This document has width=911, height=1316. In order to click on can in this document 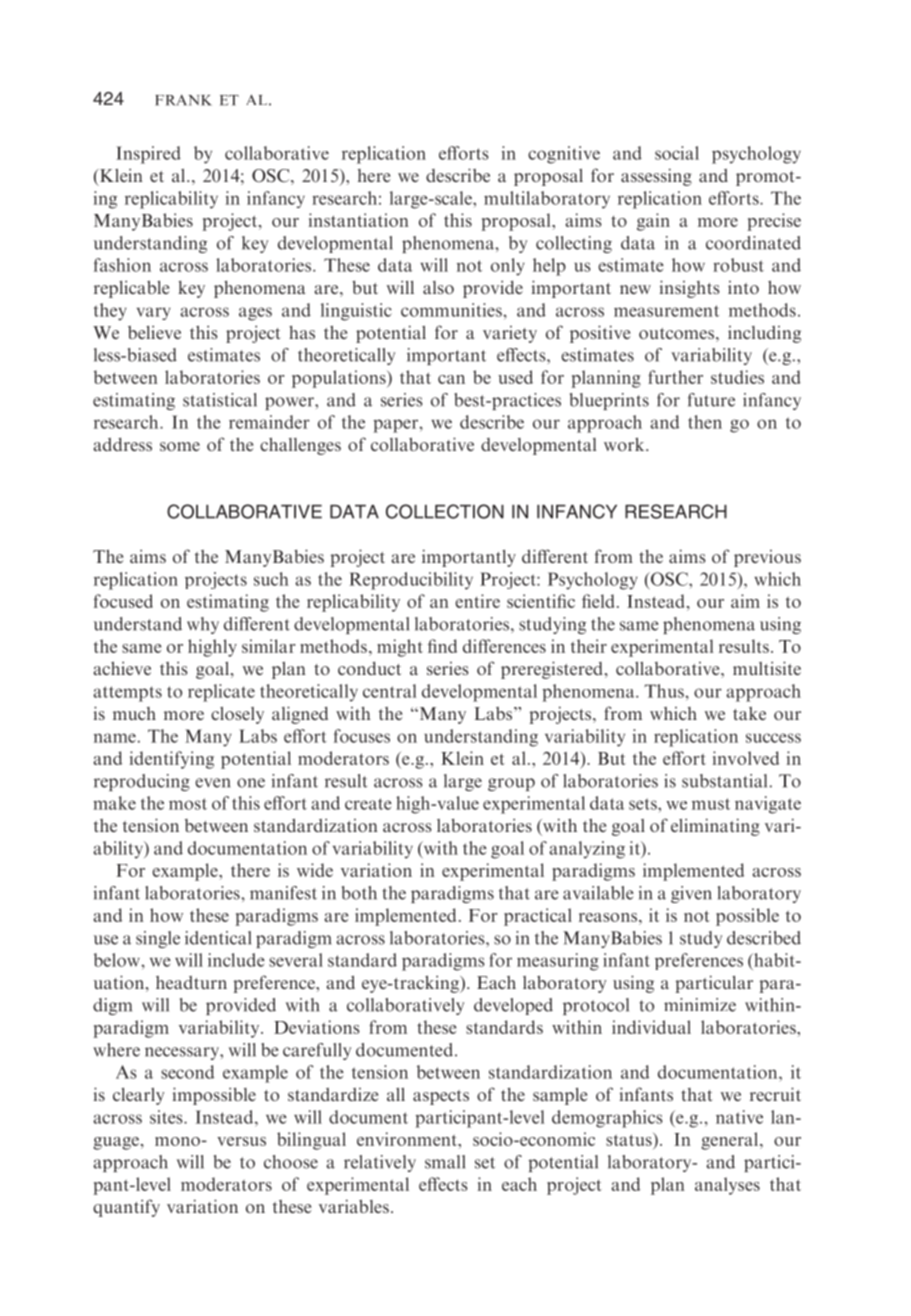, I will do `click(451, 379)`.
